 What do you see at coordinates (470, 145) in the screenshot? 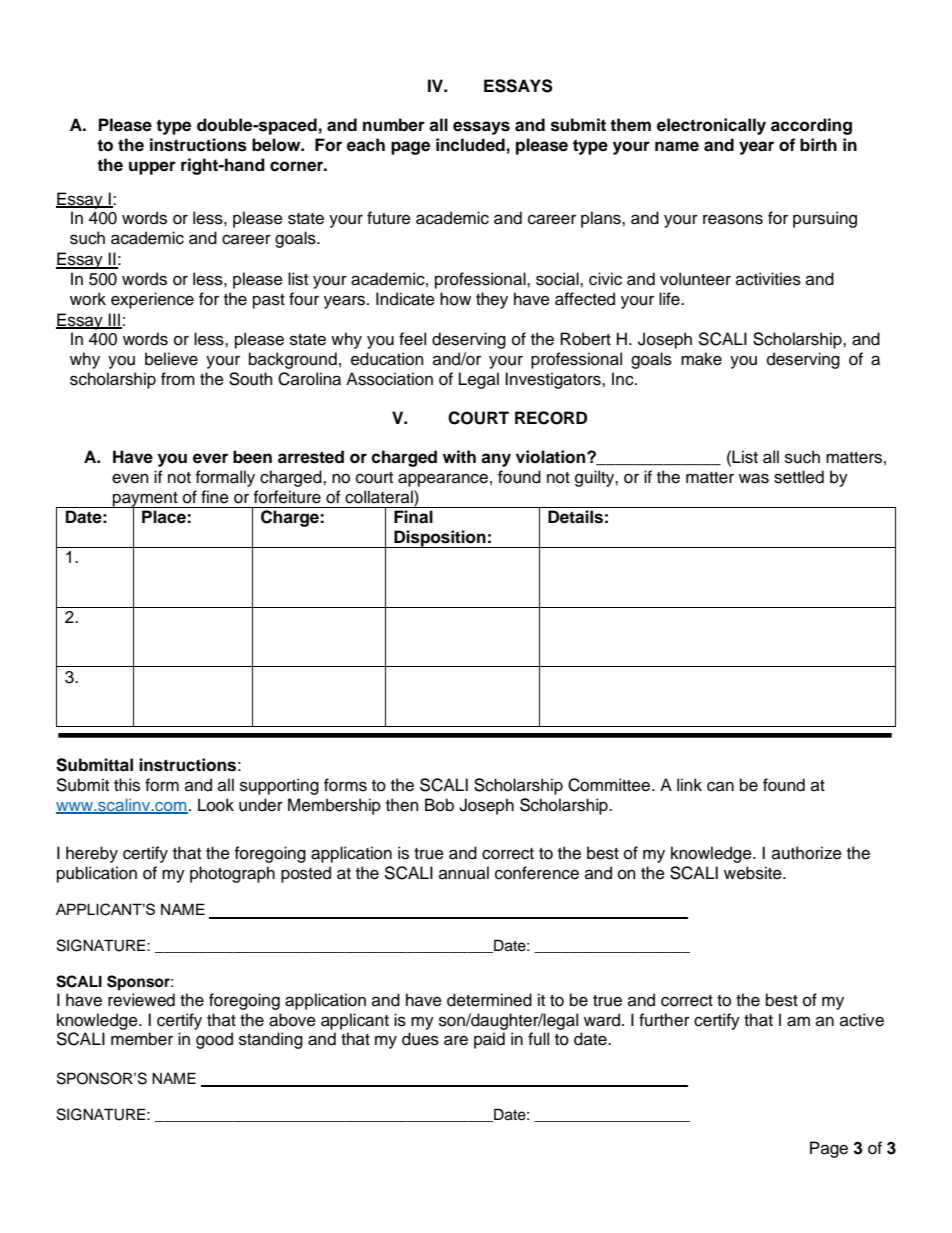
I see `included` at bounding box center [470, 145].
